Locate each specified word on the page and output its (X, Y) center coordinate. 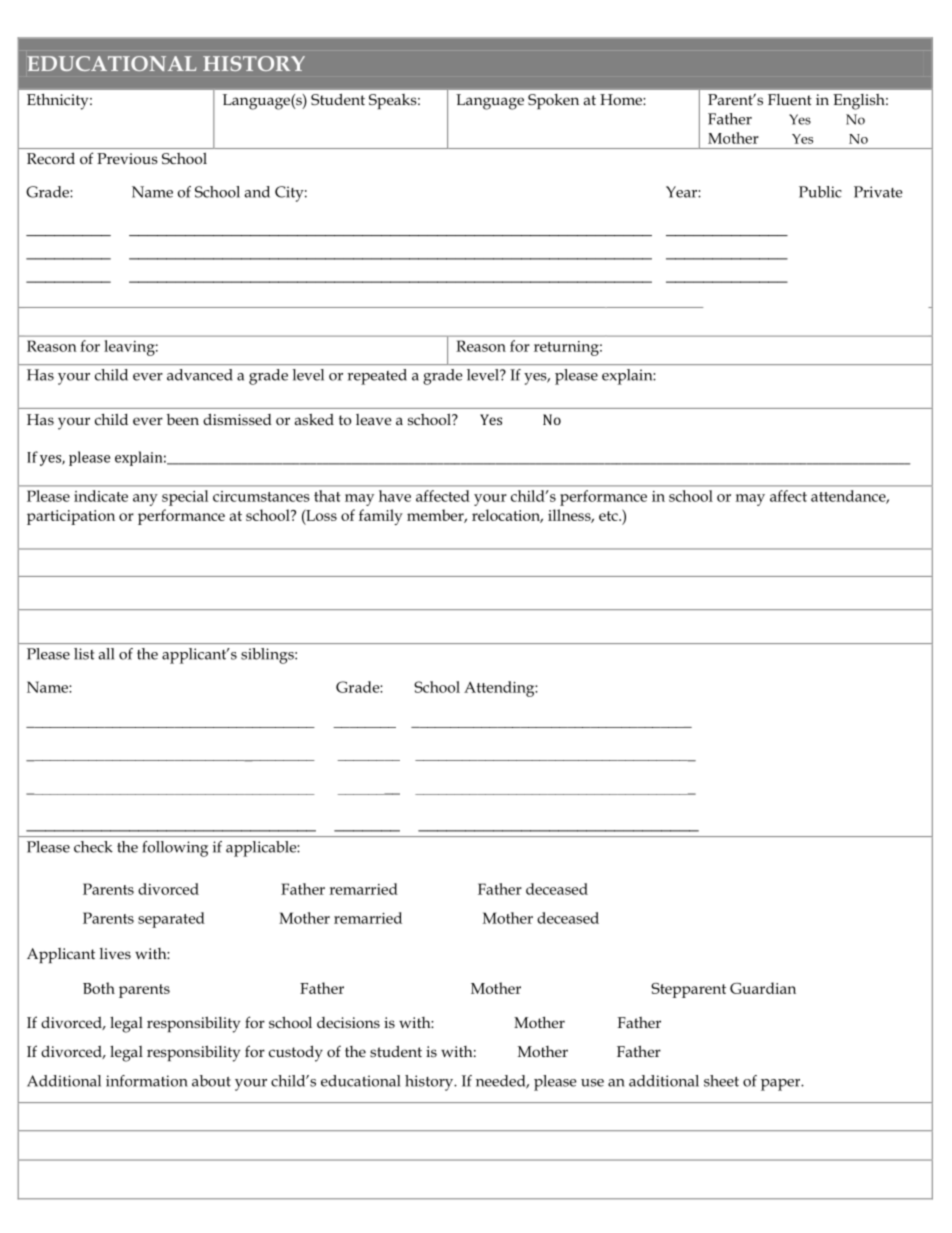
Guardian (763, 988)
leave (374, 419)
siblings (268, 656)
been (183, 419)
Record (51, 158)
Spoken (553, 101)
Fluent (790, 99)
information (147, 1081)
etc (609, 516)
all (106, 654)
